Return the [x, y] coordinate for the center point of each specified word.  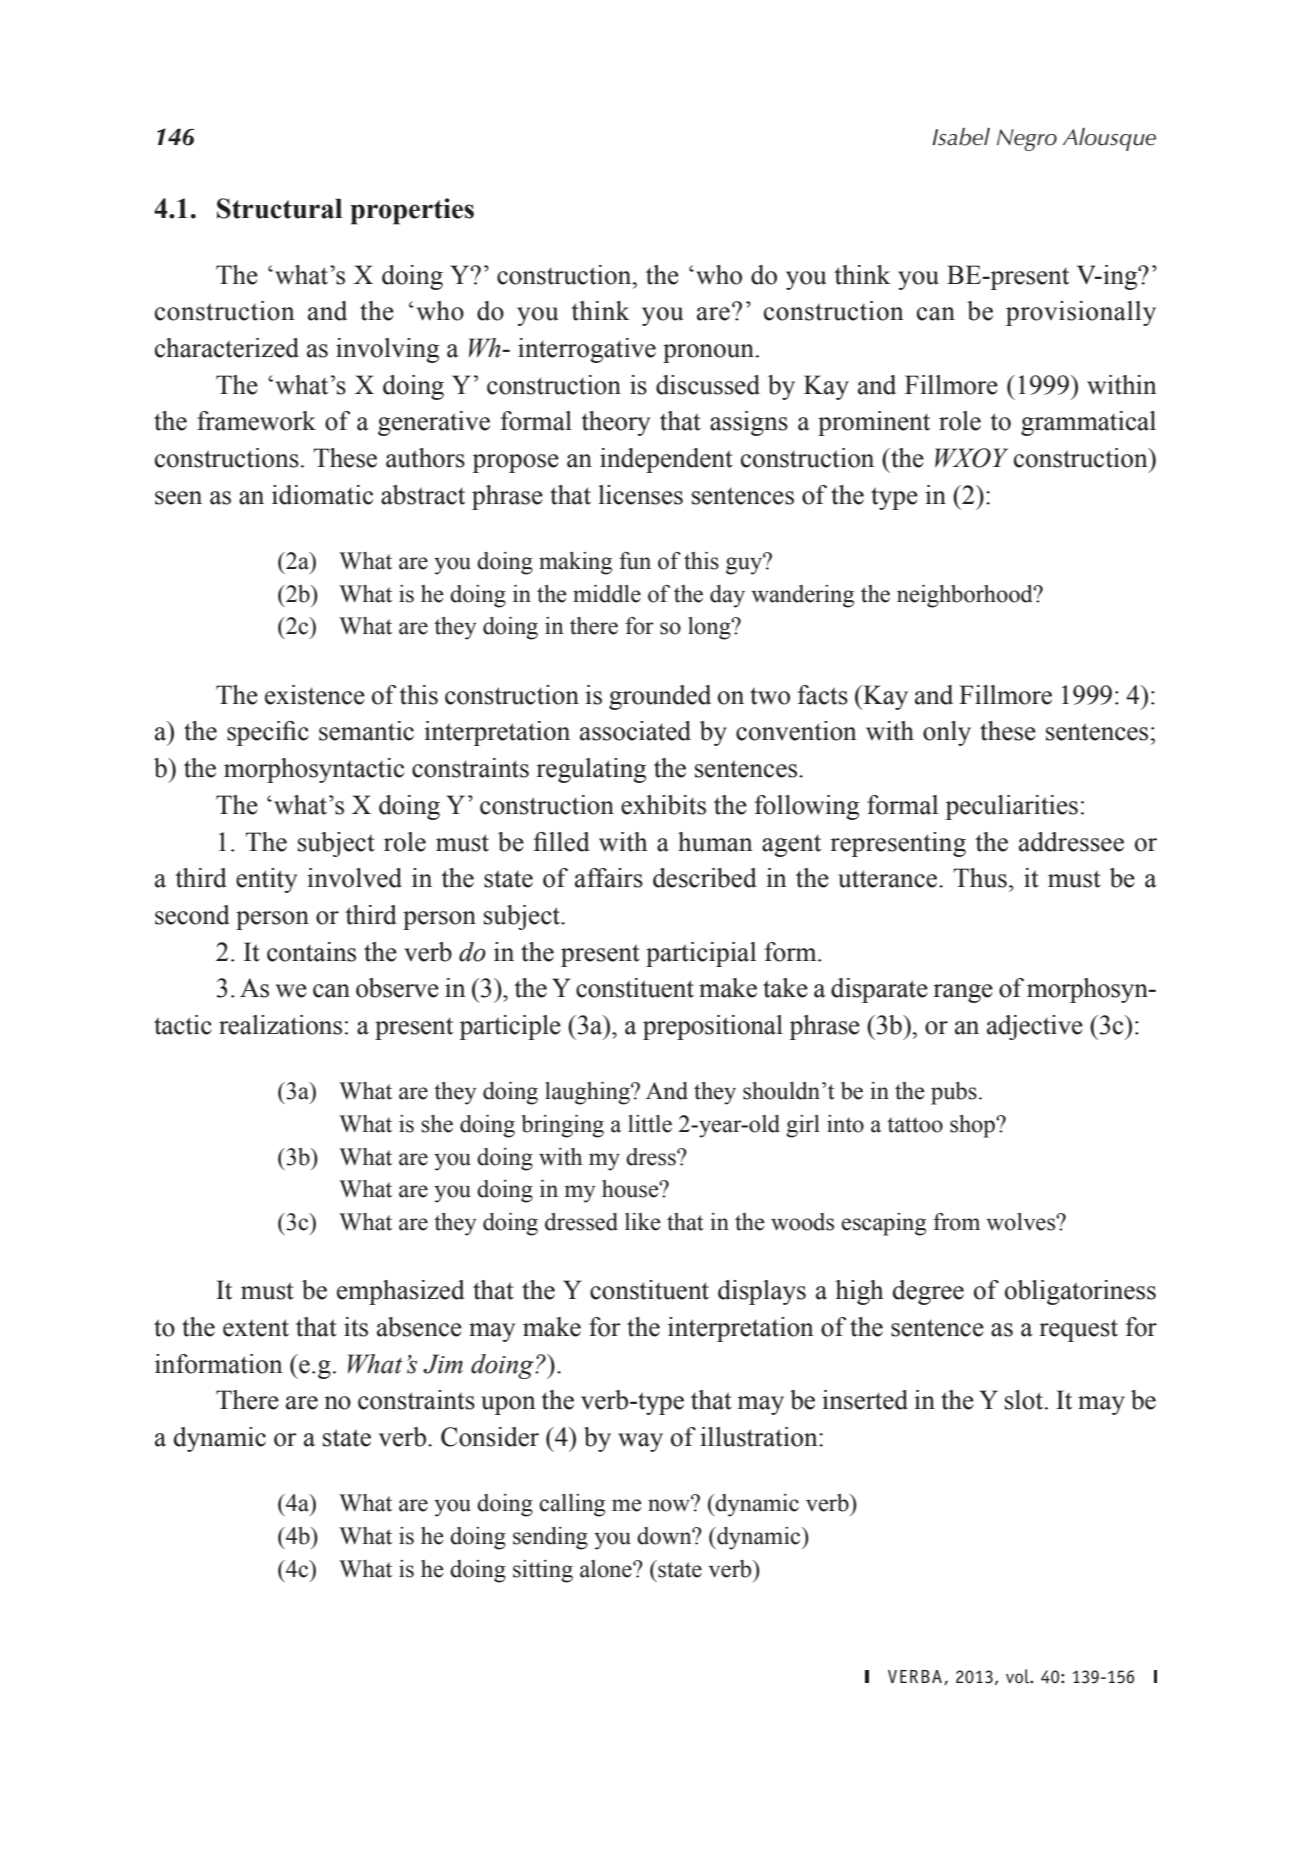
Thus [980, 878]
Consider [490, 1437]
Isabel [961, 137]
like [643, 1222]
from [956, 1222]
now [670, 1505]
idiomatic [322, 495]
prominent [874, 423]
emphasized [401, 1292]
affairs [609, 878]
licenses [640, 495]
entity [266, 880]
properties [412, 211]
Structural [279, 208]
